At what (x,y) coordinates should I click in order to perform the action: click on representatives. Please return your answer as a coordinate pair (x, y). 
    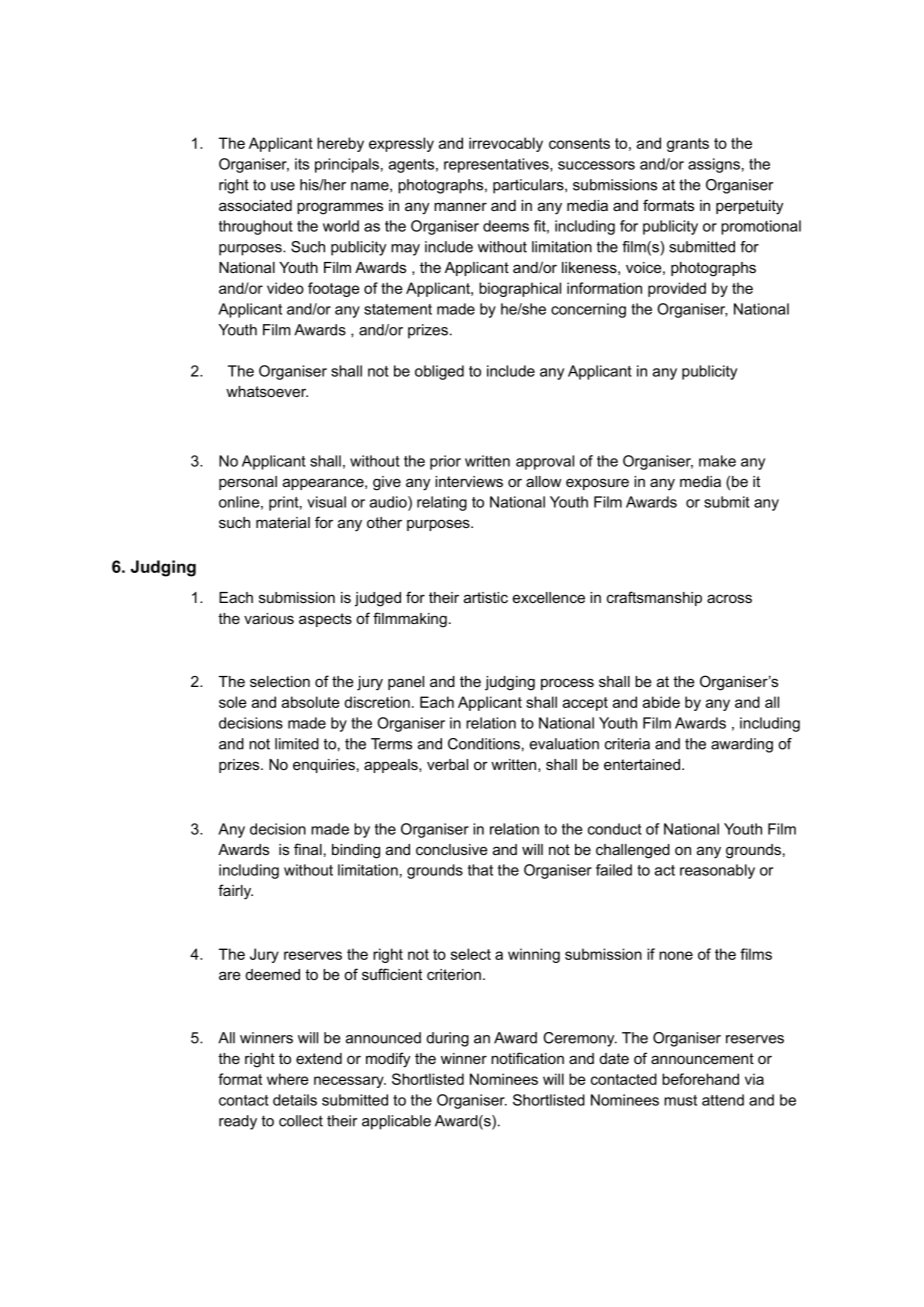
    Looking at the image, I should click on (497, 165).
